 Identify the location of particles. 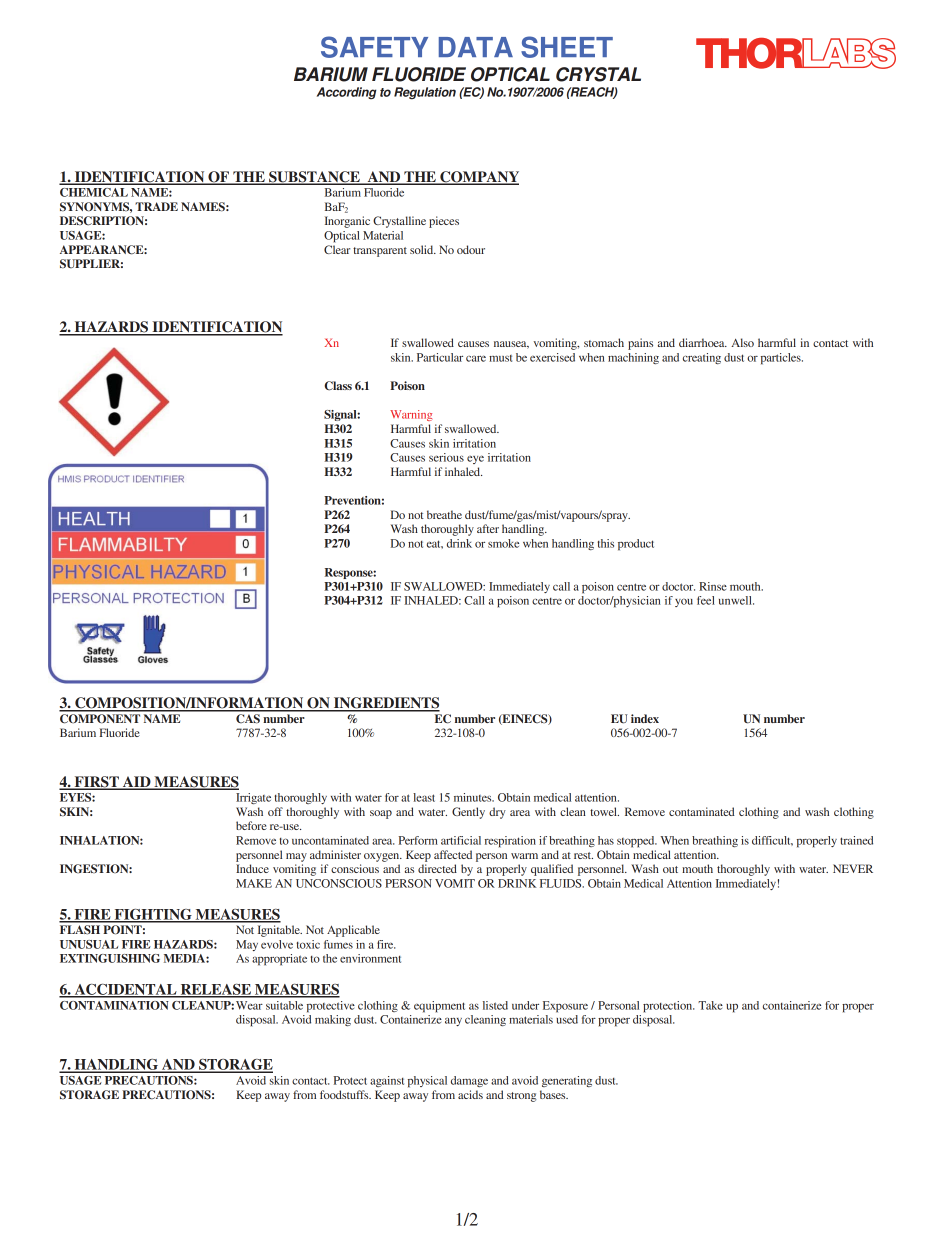
(782, 359).
